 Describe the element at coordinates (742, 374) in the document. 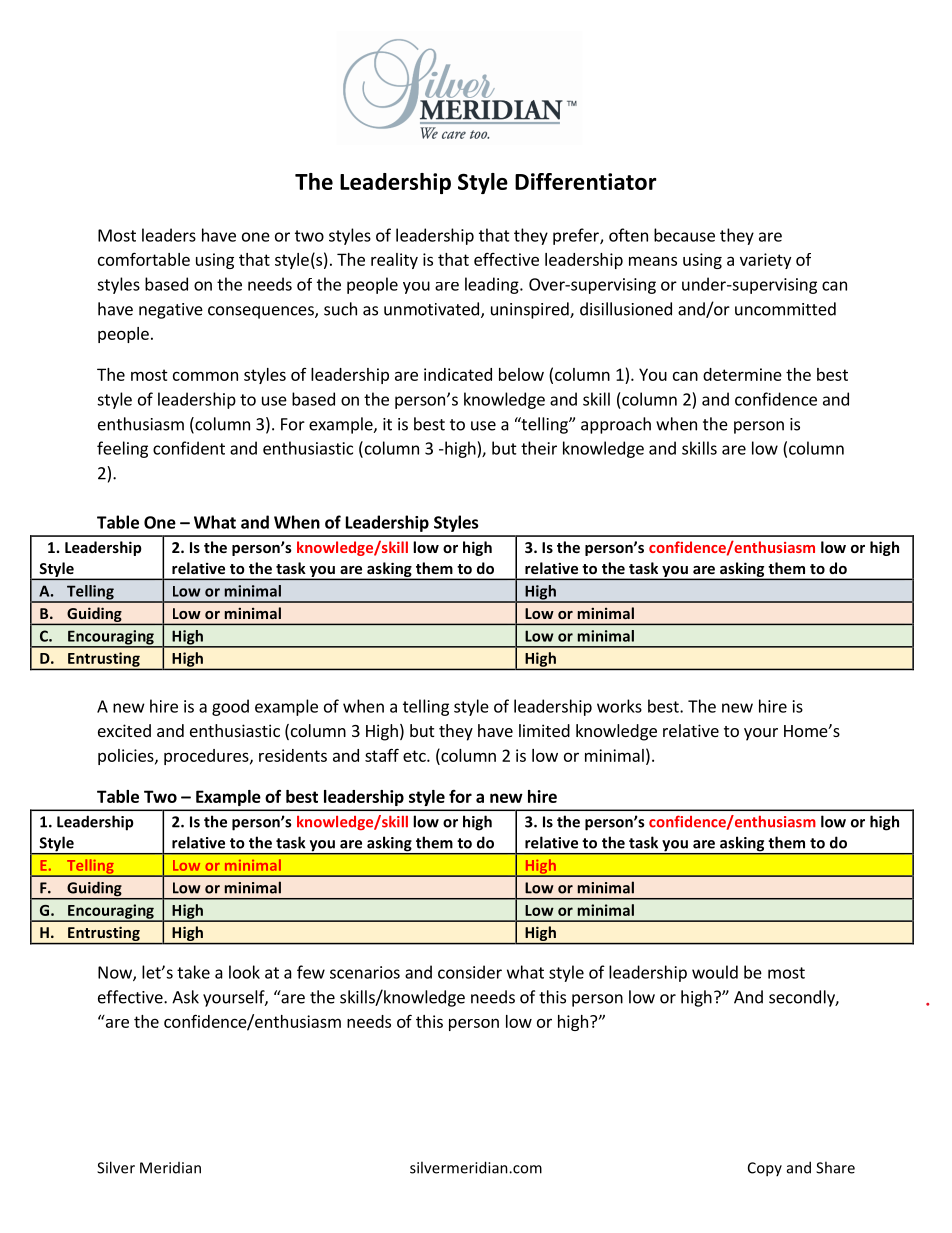

I see `determine` at that location.
